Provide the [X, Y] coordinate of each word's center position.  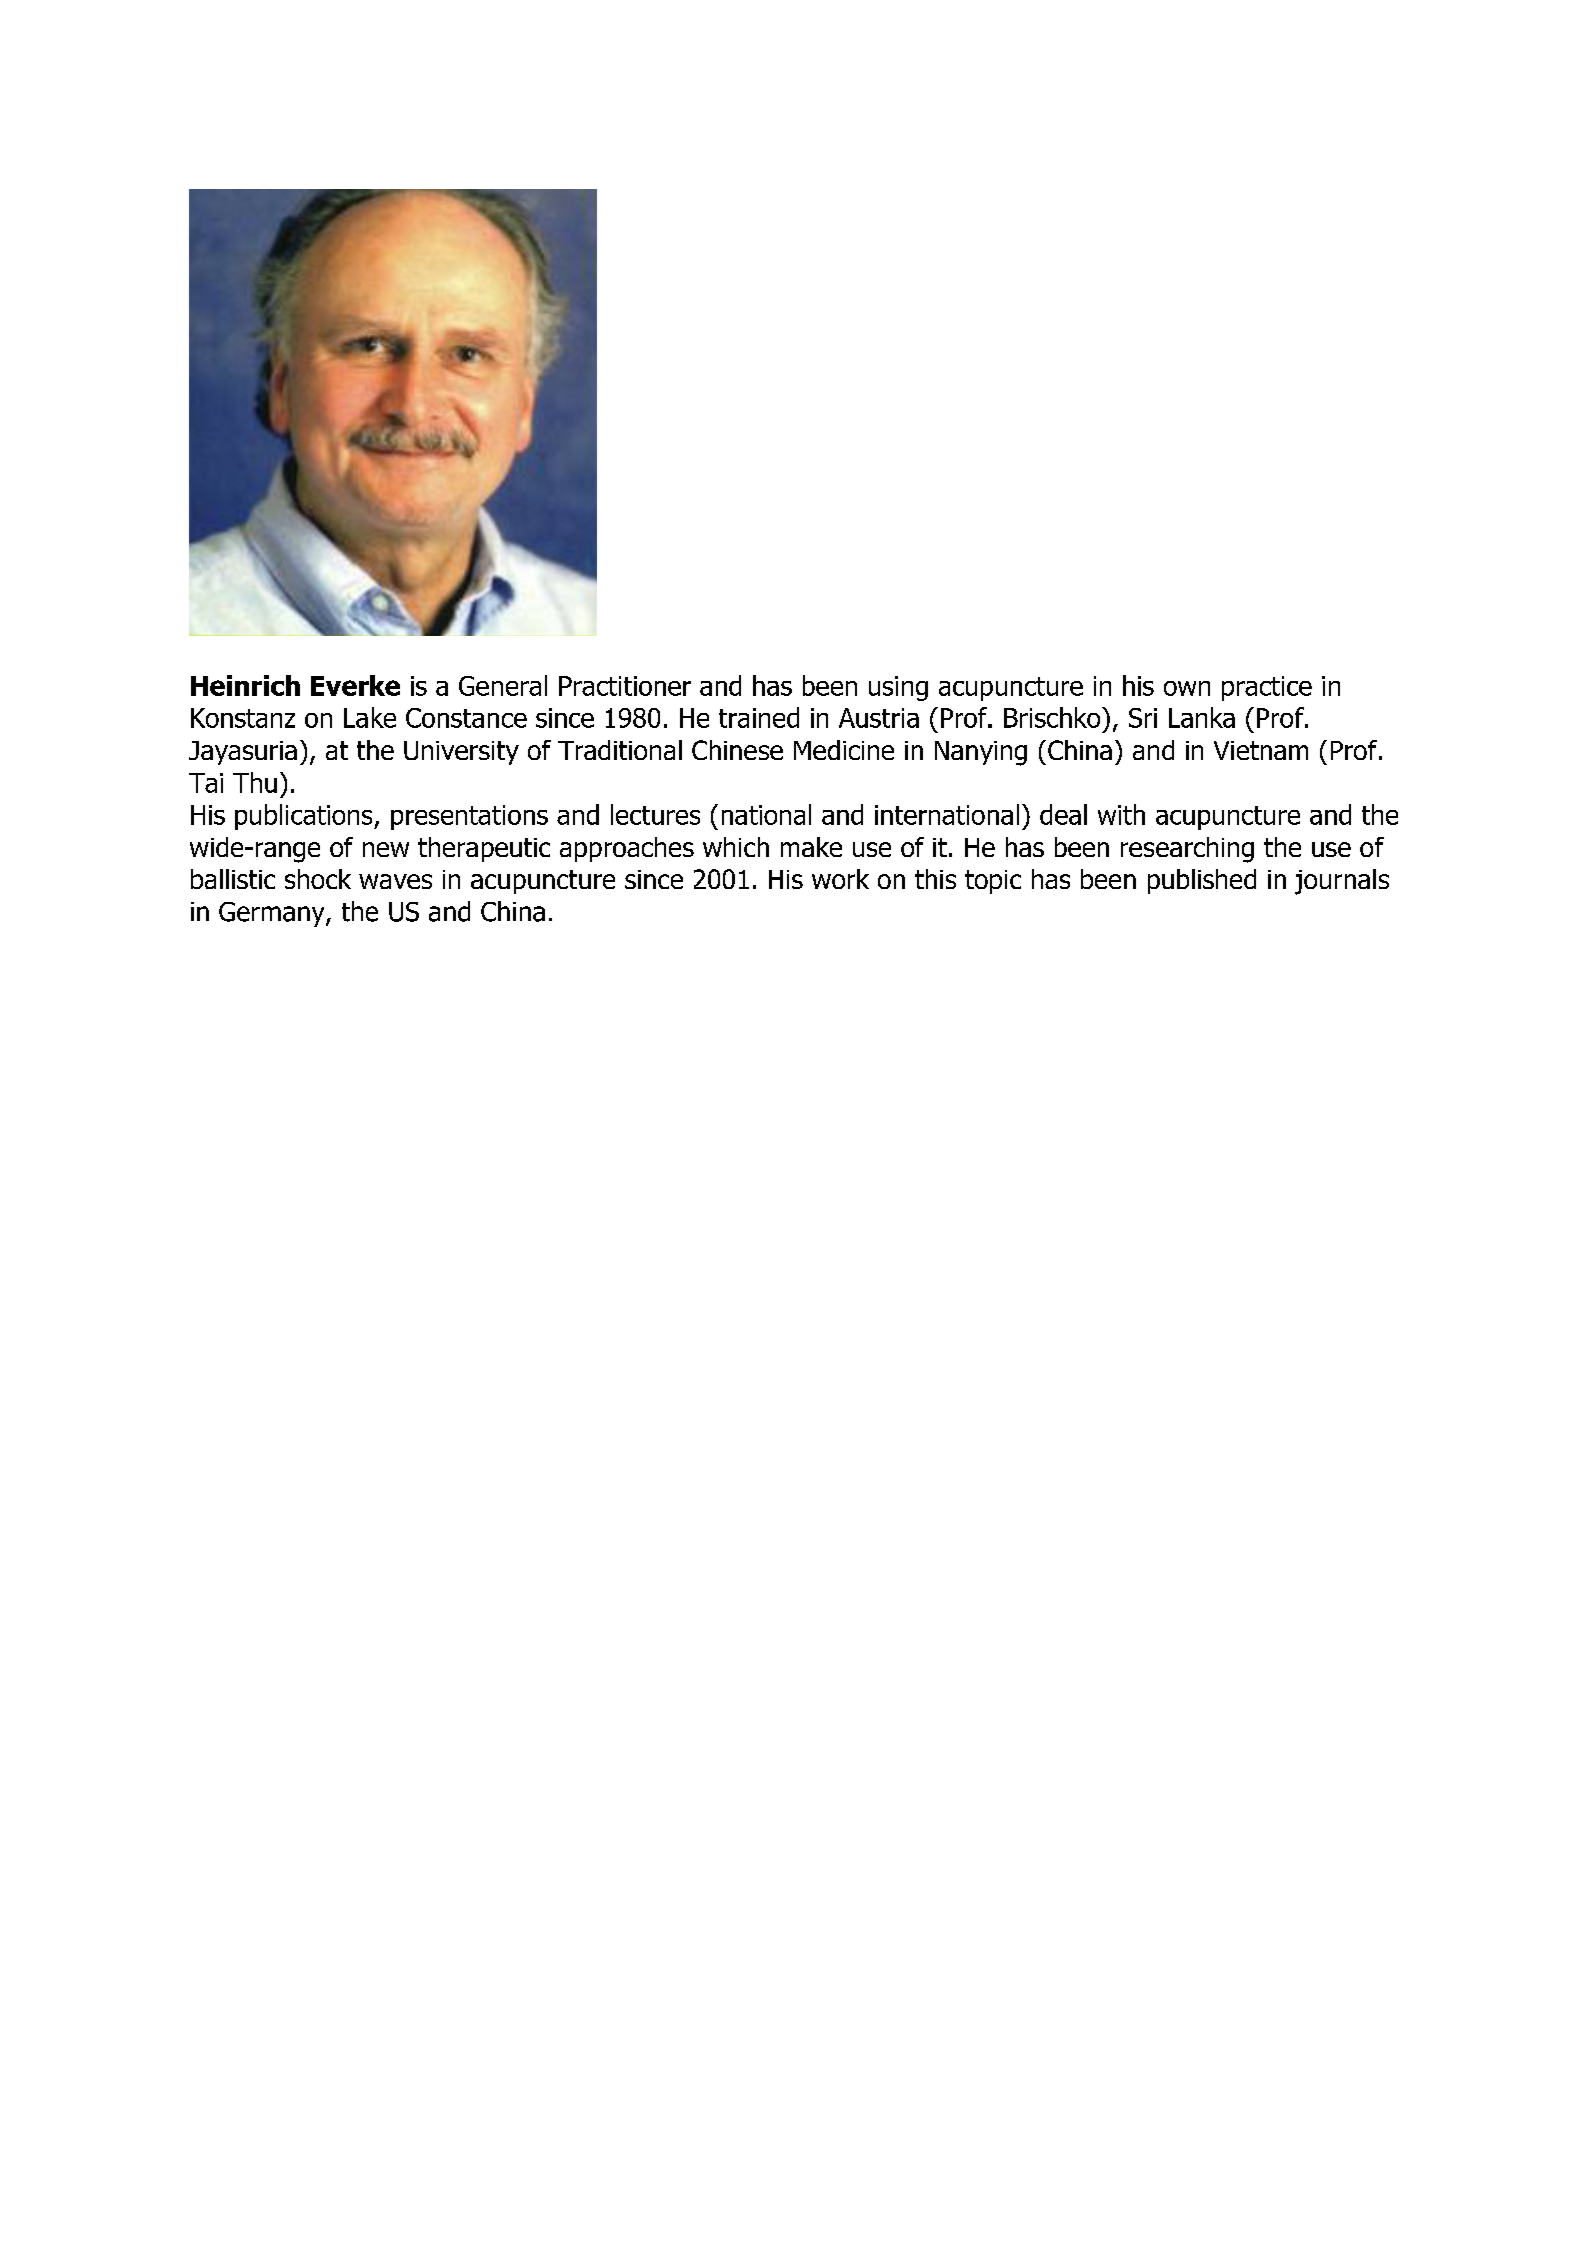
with [1121, 814]
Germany [273, 914]
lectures [655, 814]
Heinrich [245, 685]
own [1187, 688]
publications [305, 817]
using [898, 688]
